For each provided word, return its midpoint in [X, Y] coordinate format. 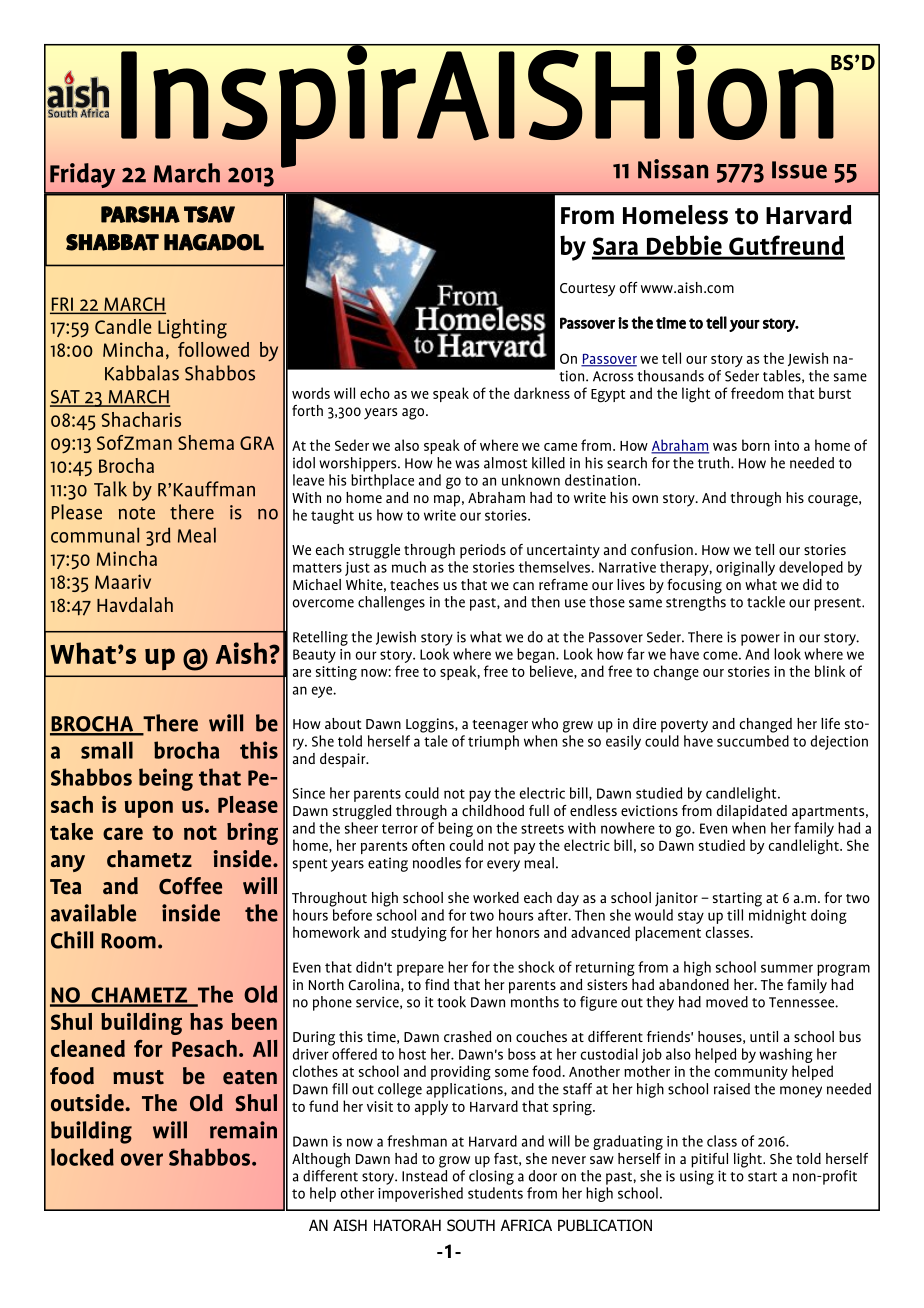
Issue [799, 170]
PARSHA [140, 214]
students [495, 1193]
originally [745, 568]
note [137, 513]
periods [483, 551]
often [428, 845]
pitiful [709, 1160]
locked [82, 1157]
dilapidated [752, 812]
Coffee [190, 886]
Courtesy [587, 290]
